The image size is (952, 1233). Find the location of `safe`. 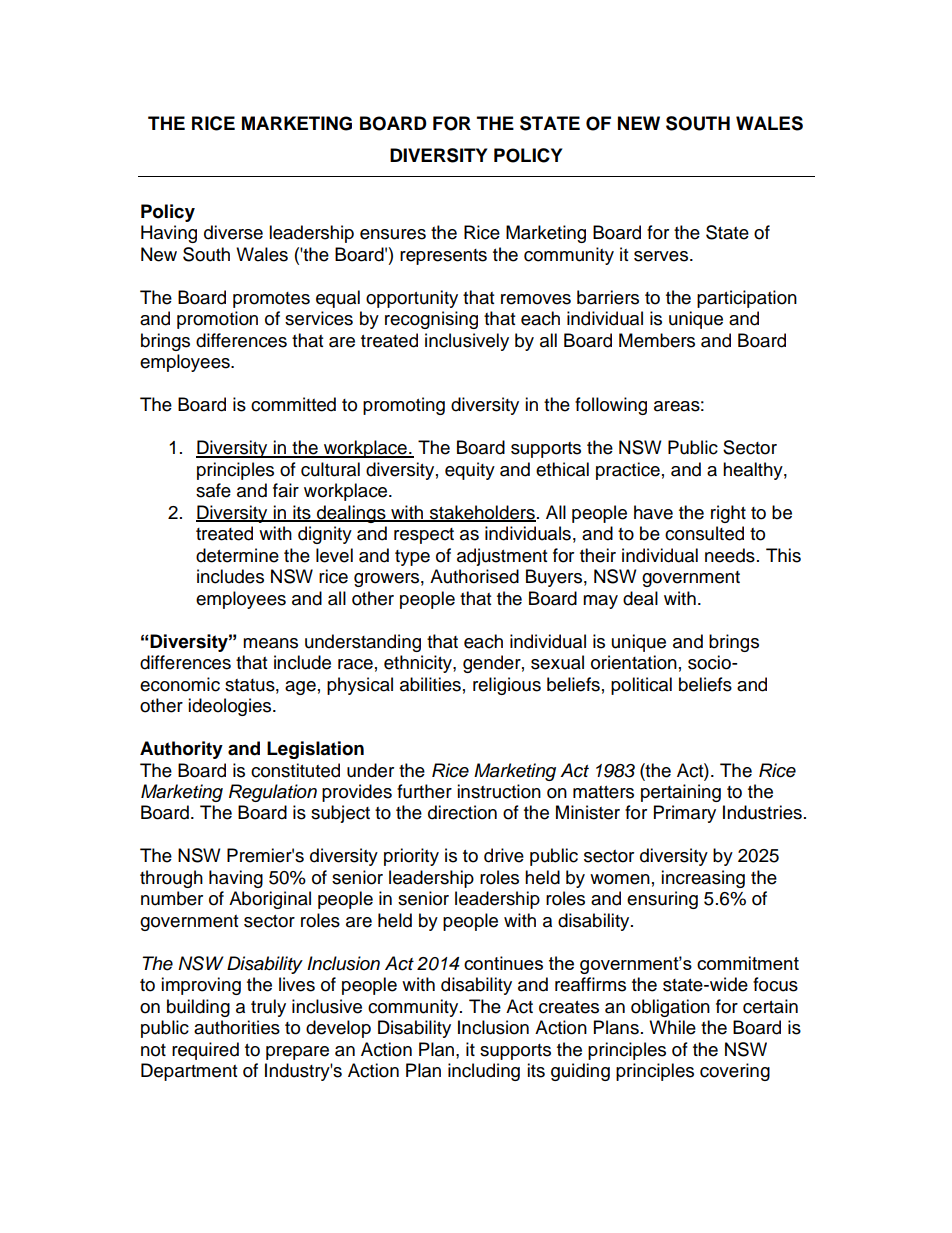

safe is located at coordinates (213, 490).
